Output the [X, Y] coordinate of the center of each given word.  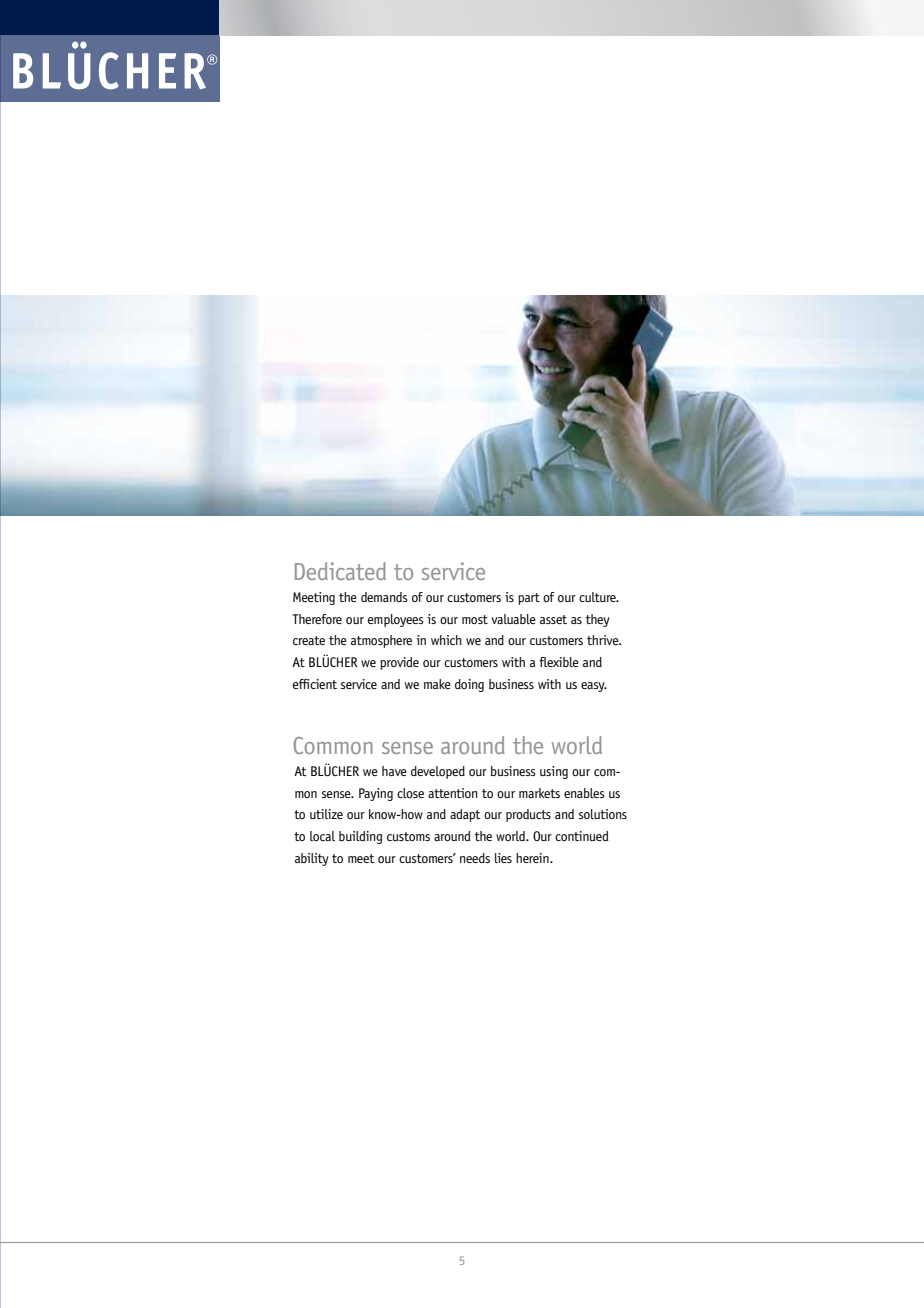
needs [475, 858]
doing [469, 685]
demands [384, 597]
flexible [559, 662]
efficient [315, 684]
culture [598, 597]
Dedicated [340, 571]
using [554, 772]
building [360, 837]
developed [438, 772]
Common [333, 745]
